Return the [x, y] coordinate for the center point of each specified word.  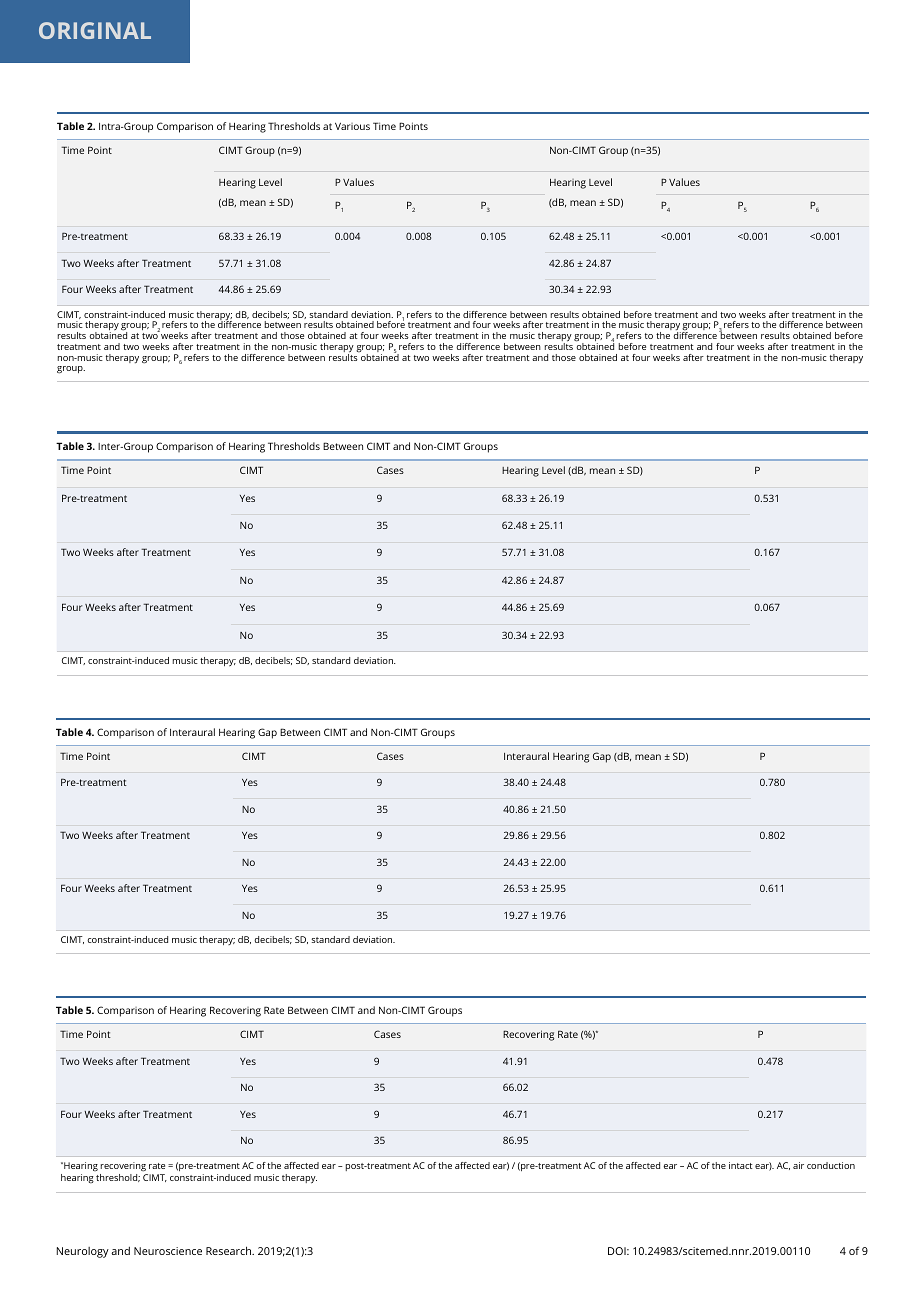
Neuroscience [168, 1251]
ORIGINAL [95, 30]
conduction [831, 1165]
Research [230, 1250]
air [798, 1165]
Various [352, 126]
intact [741, 1165]
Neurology [83, 1252]
